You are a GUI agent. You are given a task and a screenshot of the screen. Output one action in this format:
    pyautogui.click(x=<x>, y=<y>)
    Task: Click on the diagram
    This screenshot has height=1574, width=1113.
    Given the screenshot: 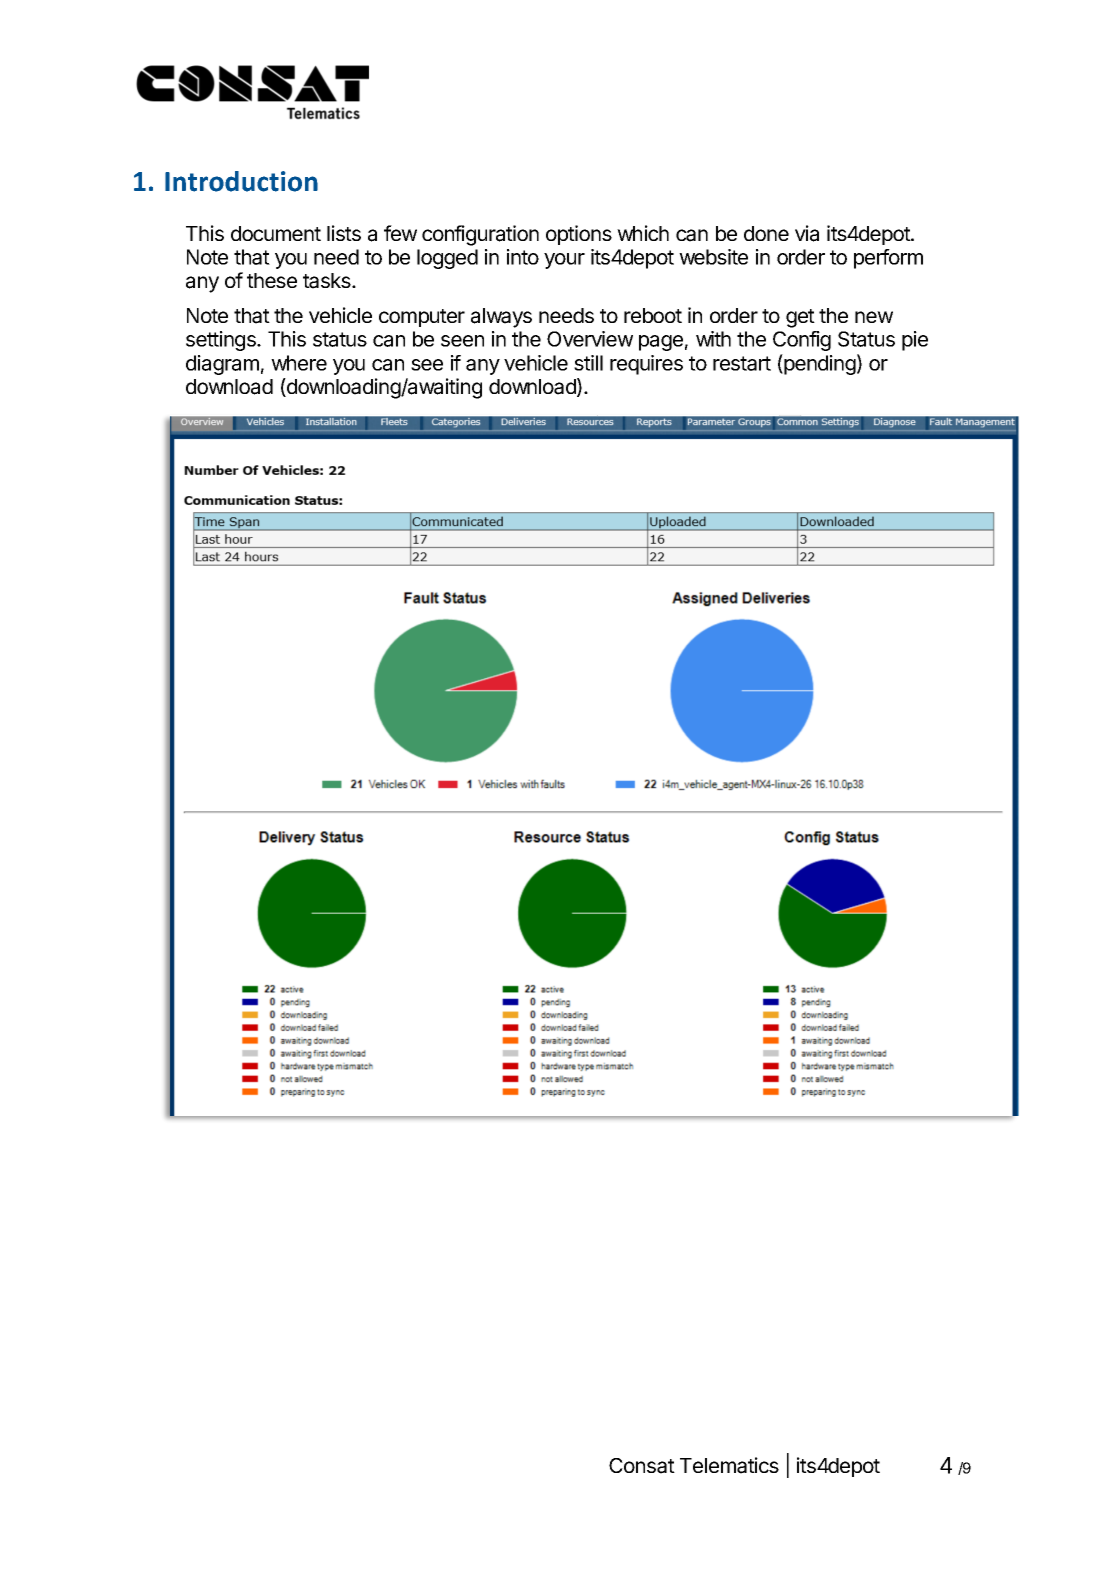 What is the action you would take?
    pyautogui.click(x=222, y=365)
